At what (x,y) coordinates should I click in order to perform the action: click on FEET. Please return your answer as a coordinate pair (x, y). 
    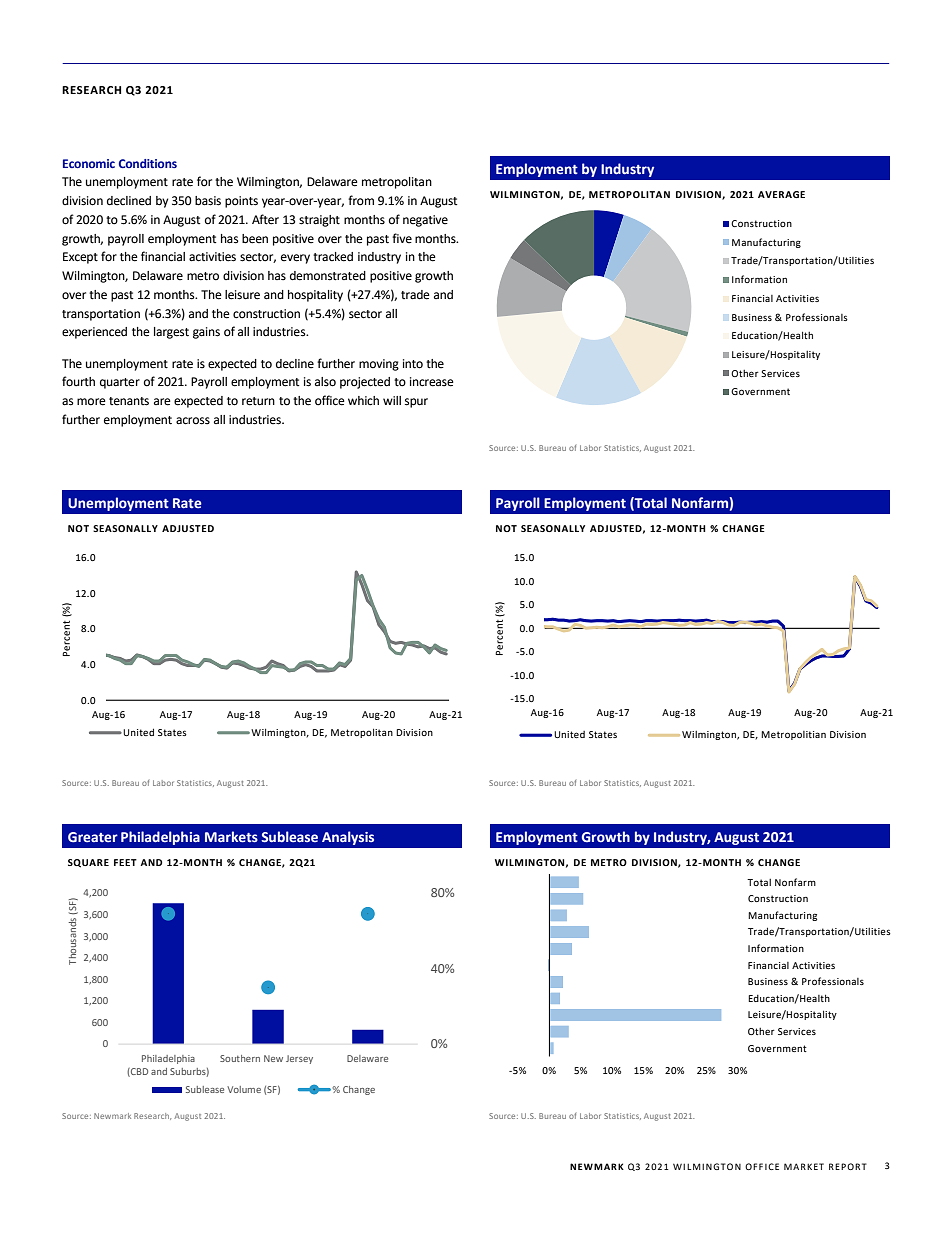
    Looking at the image, I should click on (125, 862).
